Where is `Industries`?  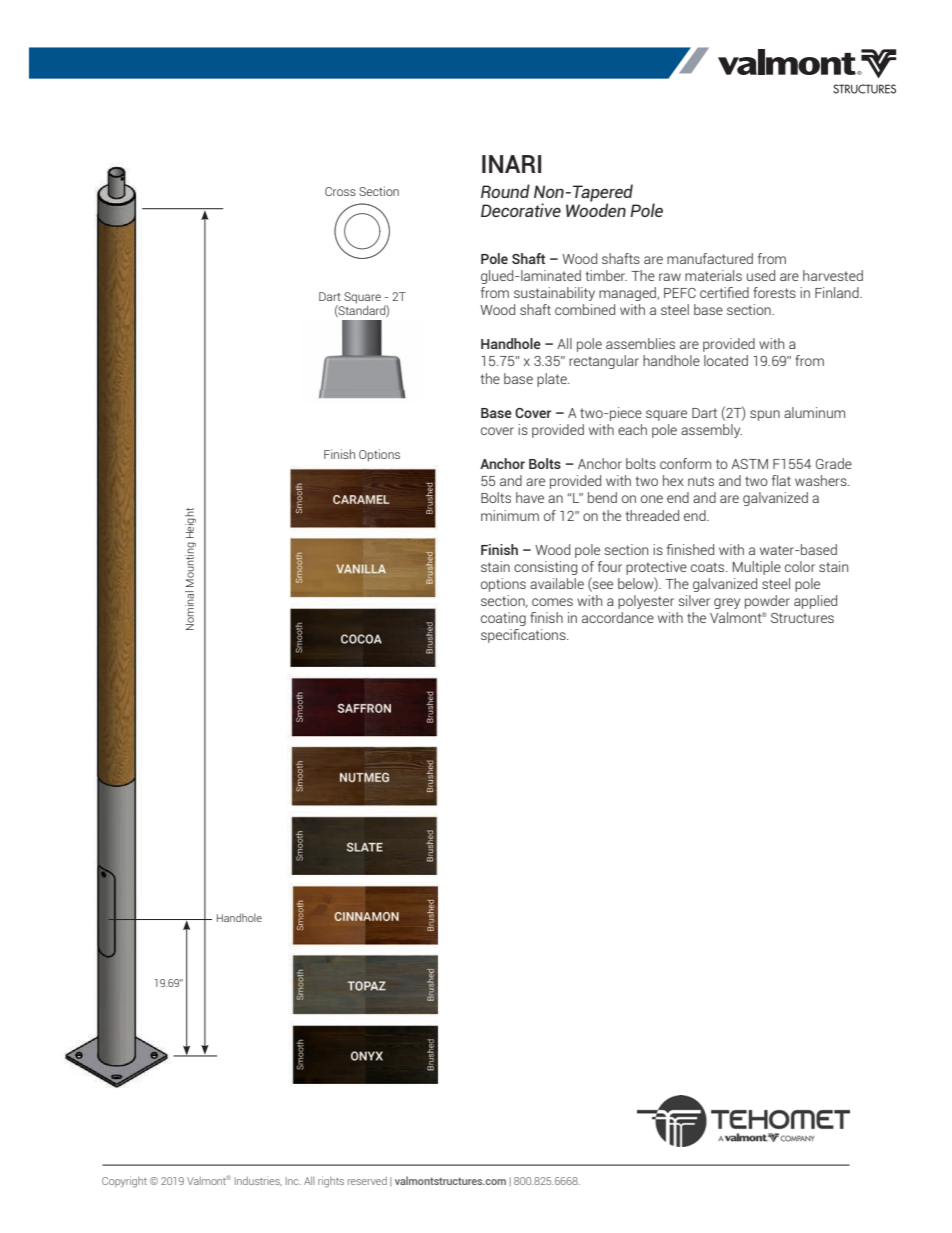 Industries is located at coordinates (258, 1181).
